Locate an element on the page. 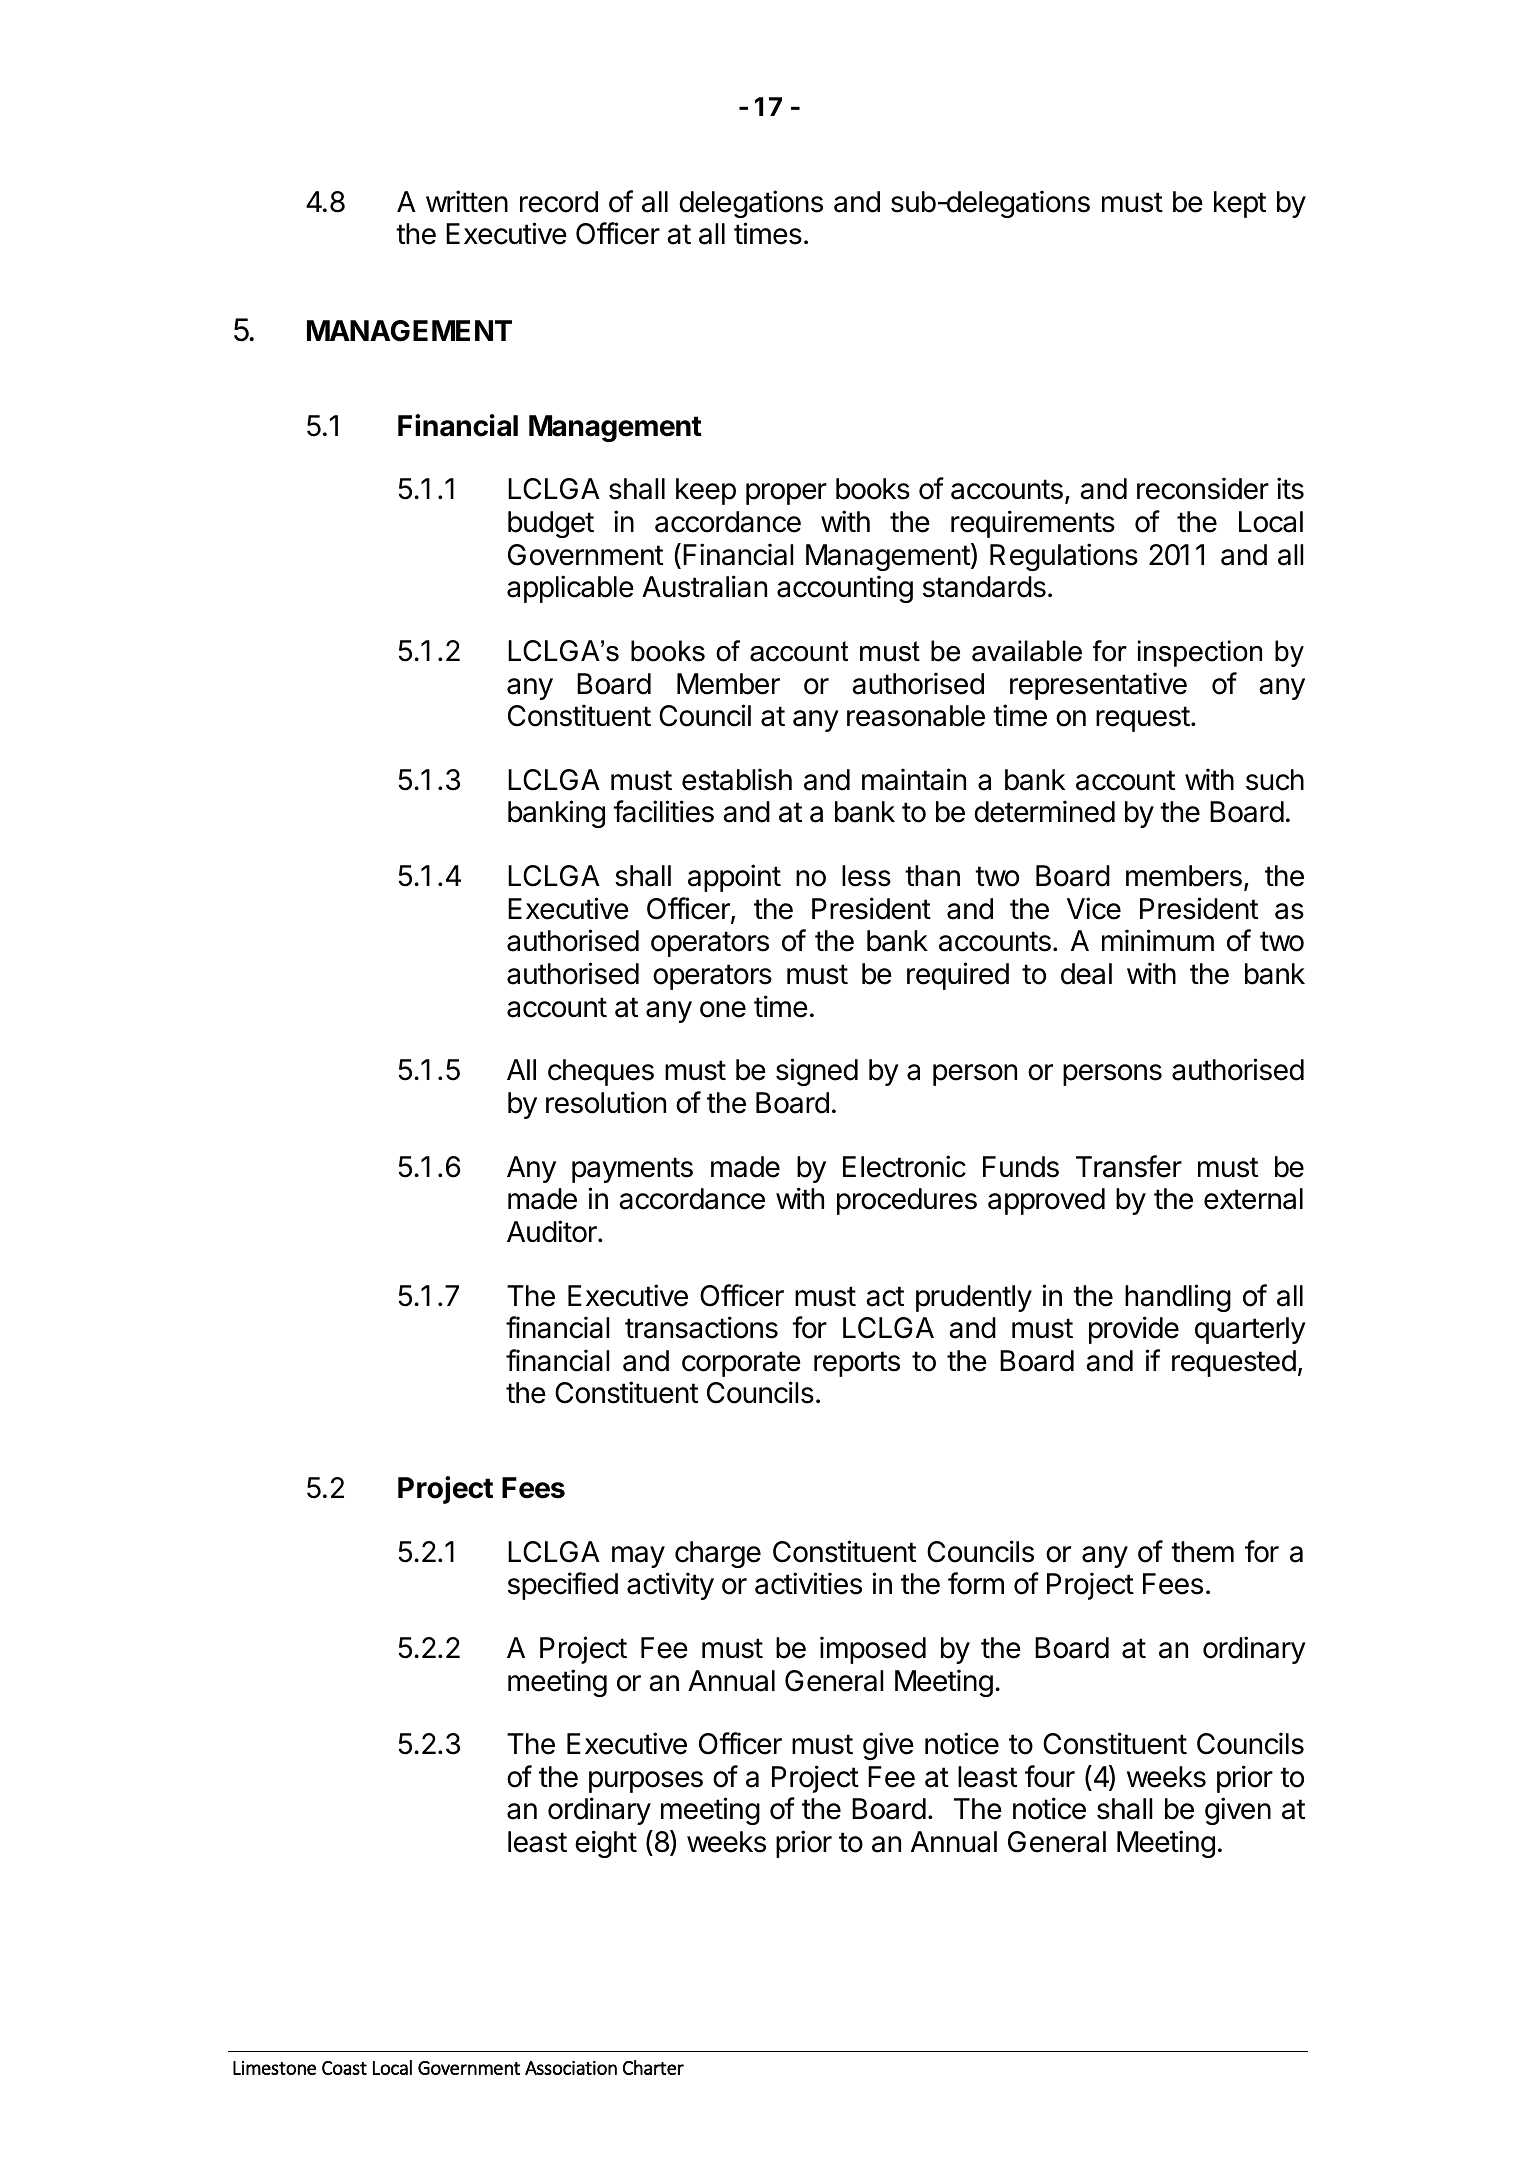 The height and width of the document is (2173, 1536). Charter is located at coordinates (653, 2067).
